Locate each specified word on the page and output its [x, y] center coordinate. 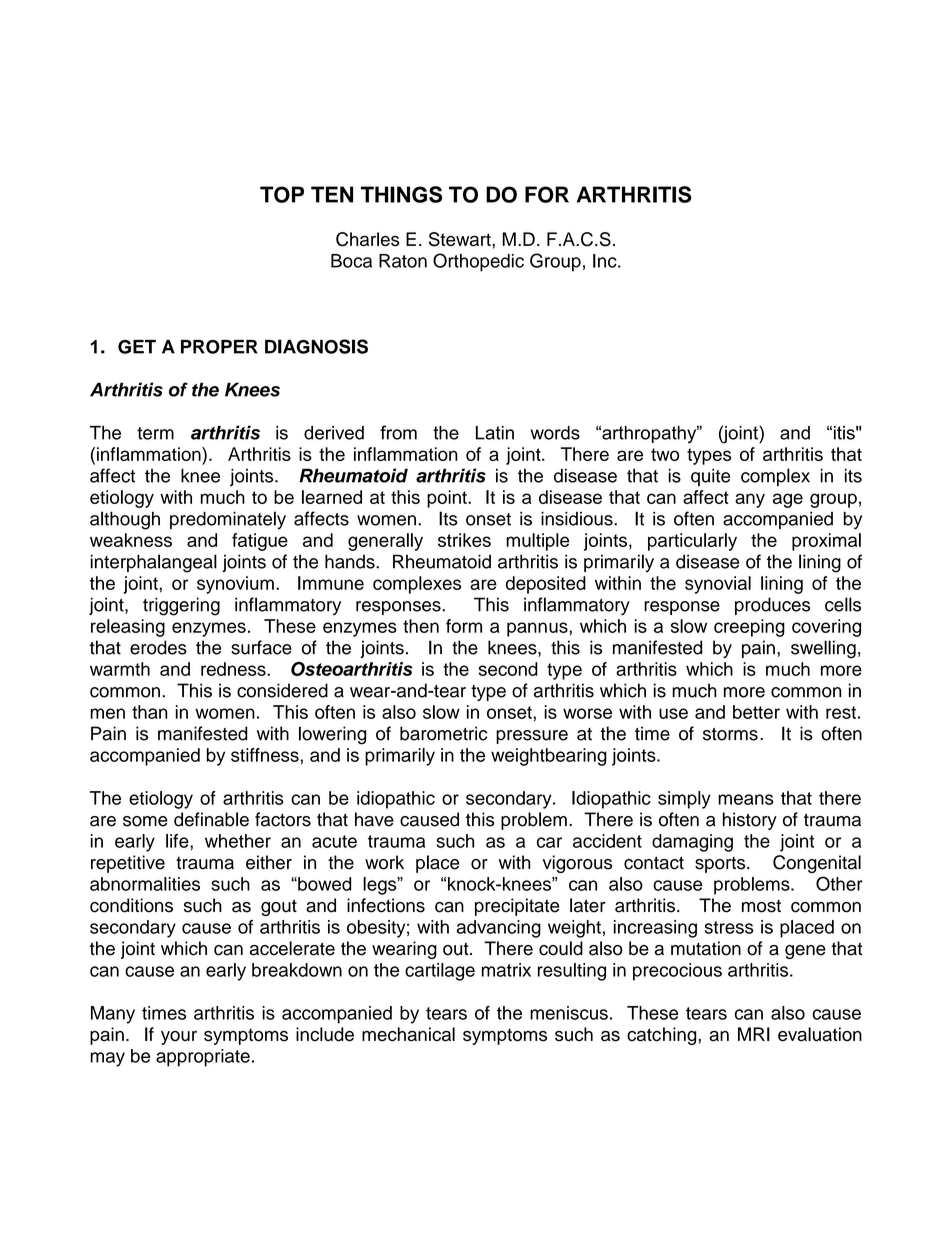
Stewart [461, 239]
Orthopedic [478, 262]
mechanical [408, 1034]
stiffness [265, 755]
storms [730, 734]
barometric [443, 733]
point [448, 499]
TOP [282, 194]
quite [710, 477]
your [179, 1038]
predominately [228, 520]
